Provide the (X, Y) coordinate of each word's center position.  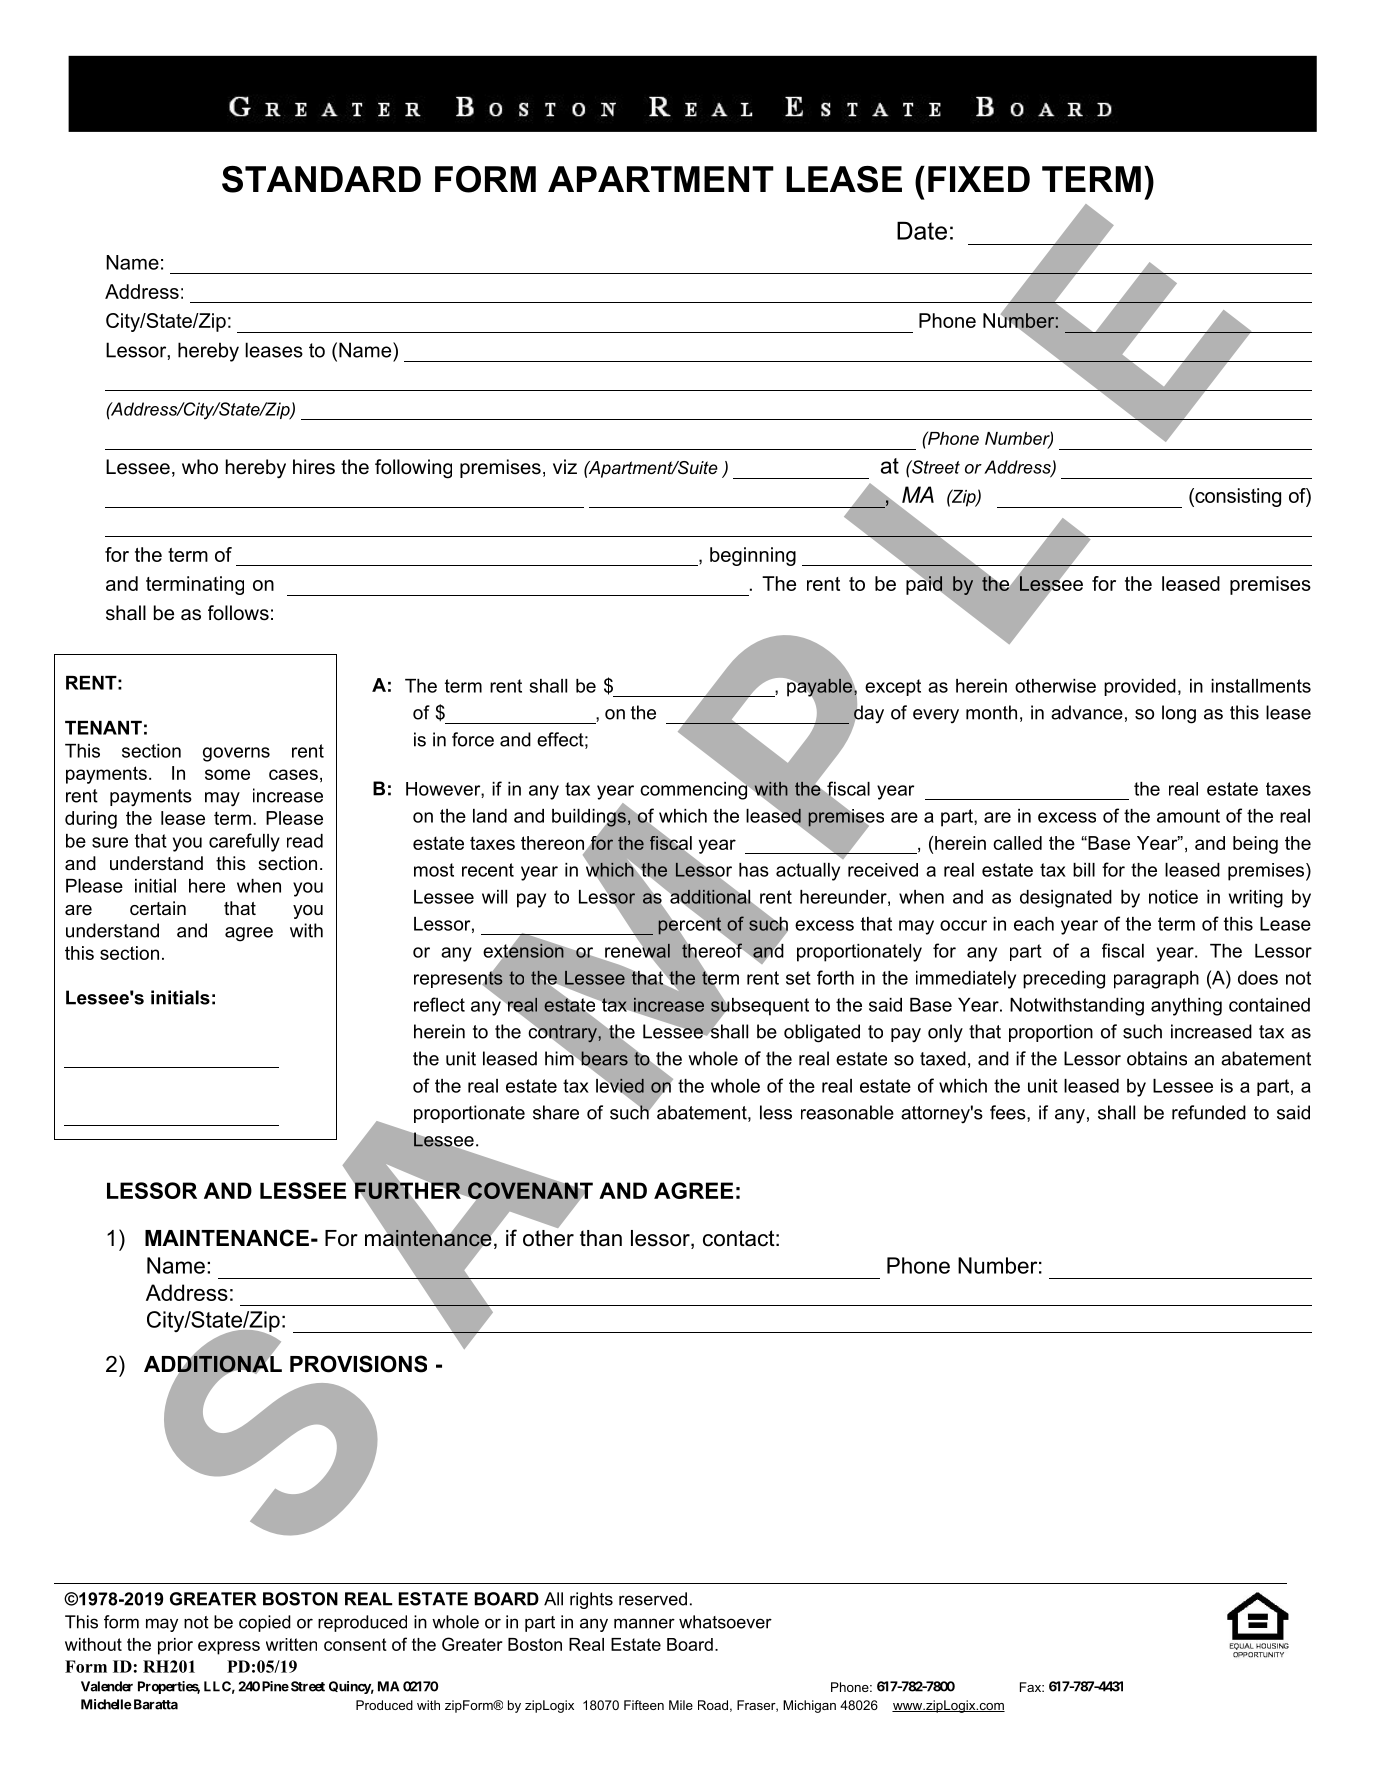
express (229, 1648)
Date (922, 231)
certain (158, 908)
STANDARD (321, 179)
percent (689, 926)
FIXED (979, 179)
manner (644, 1623)
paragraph (1156, 980)
